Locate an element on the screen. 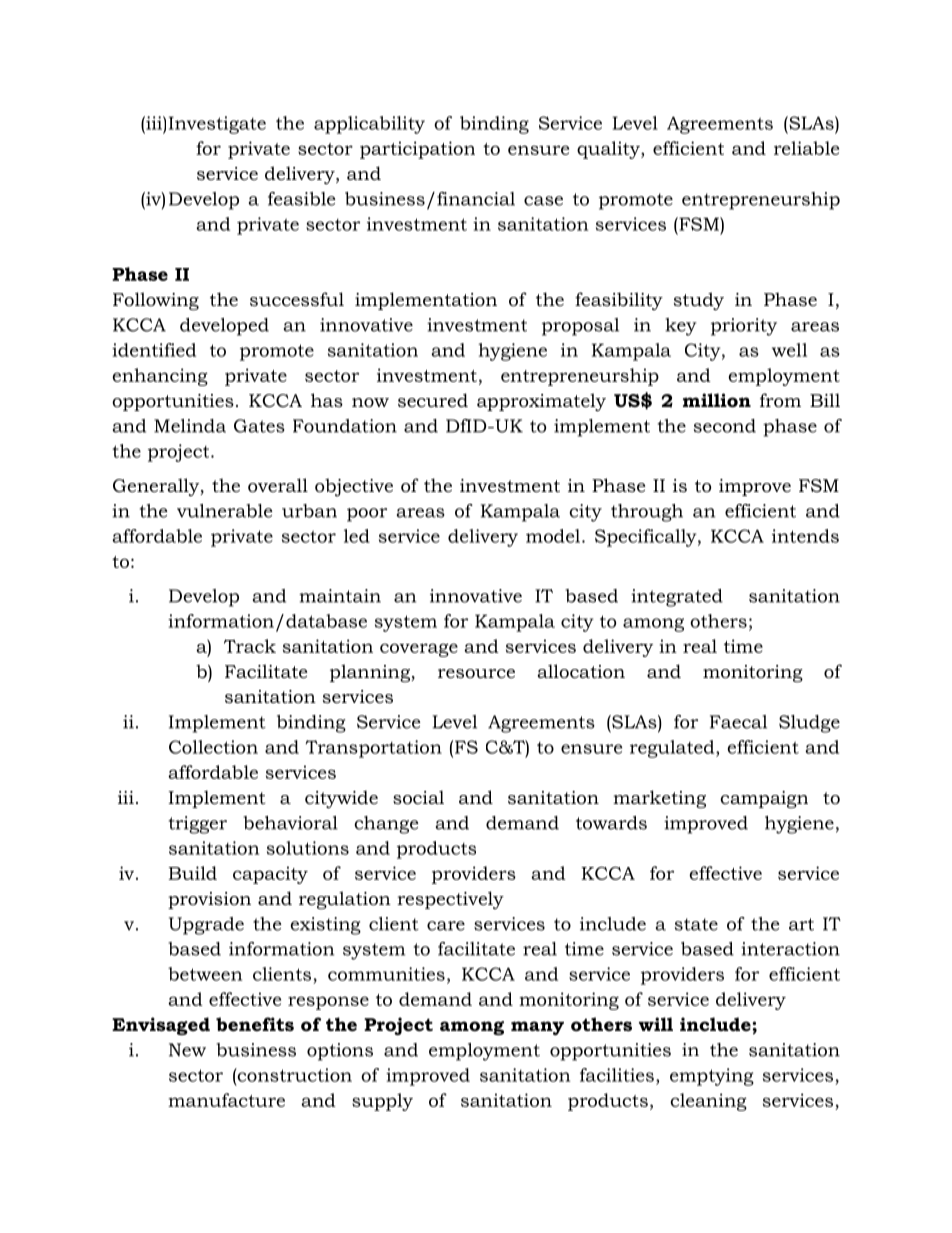  emptying is located at coordinates (712, 1077).
